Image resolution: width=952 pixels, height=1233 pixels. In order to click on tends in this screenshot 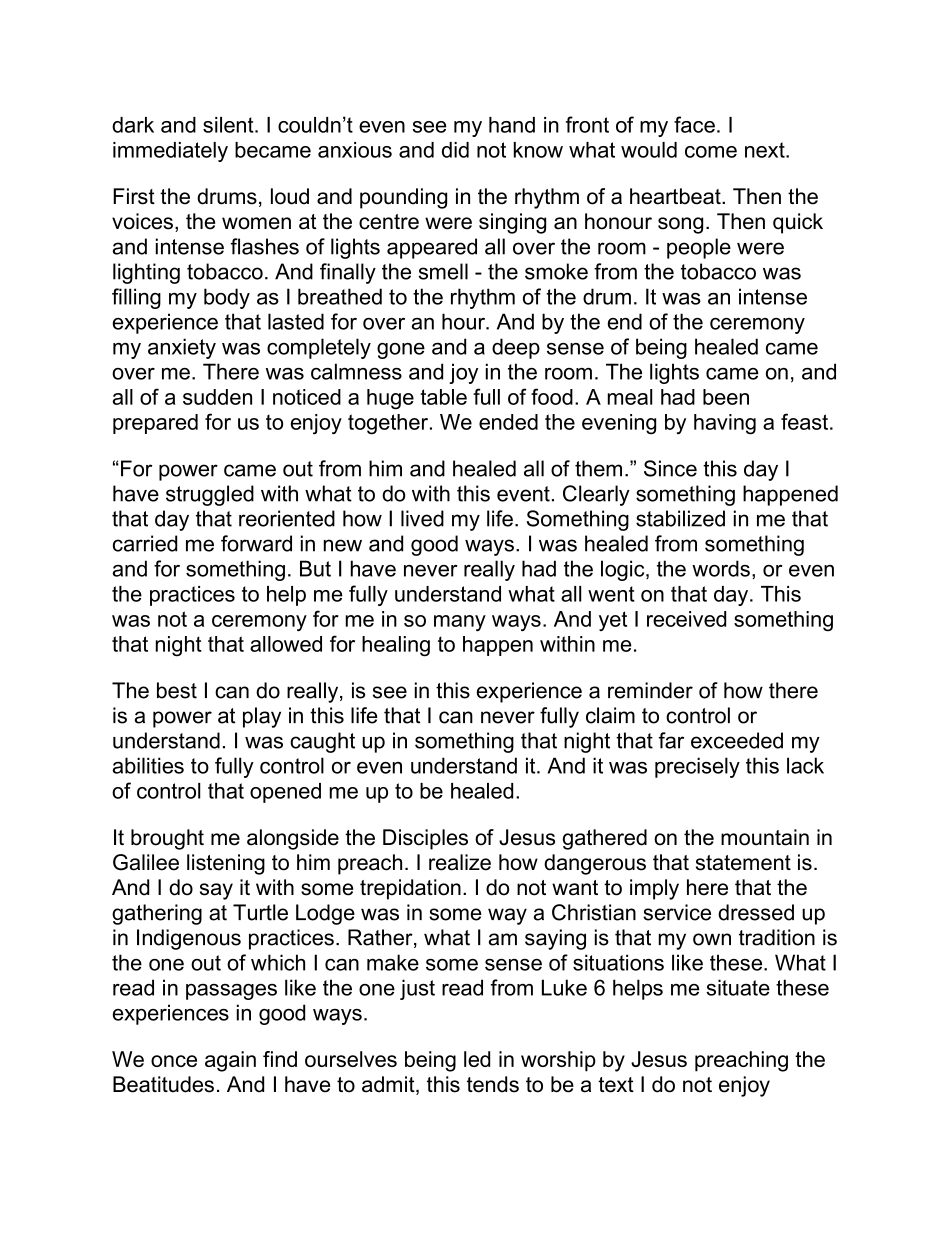, I will do `click(493, 1084)`.
